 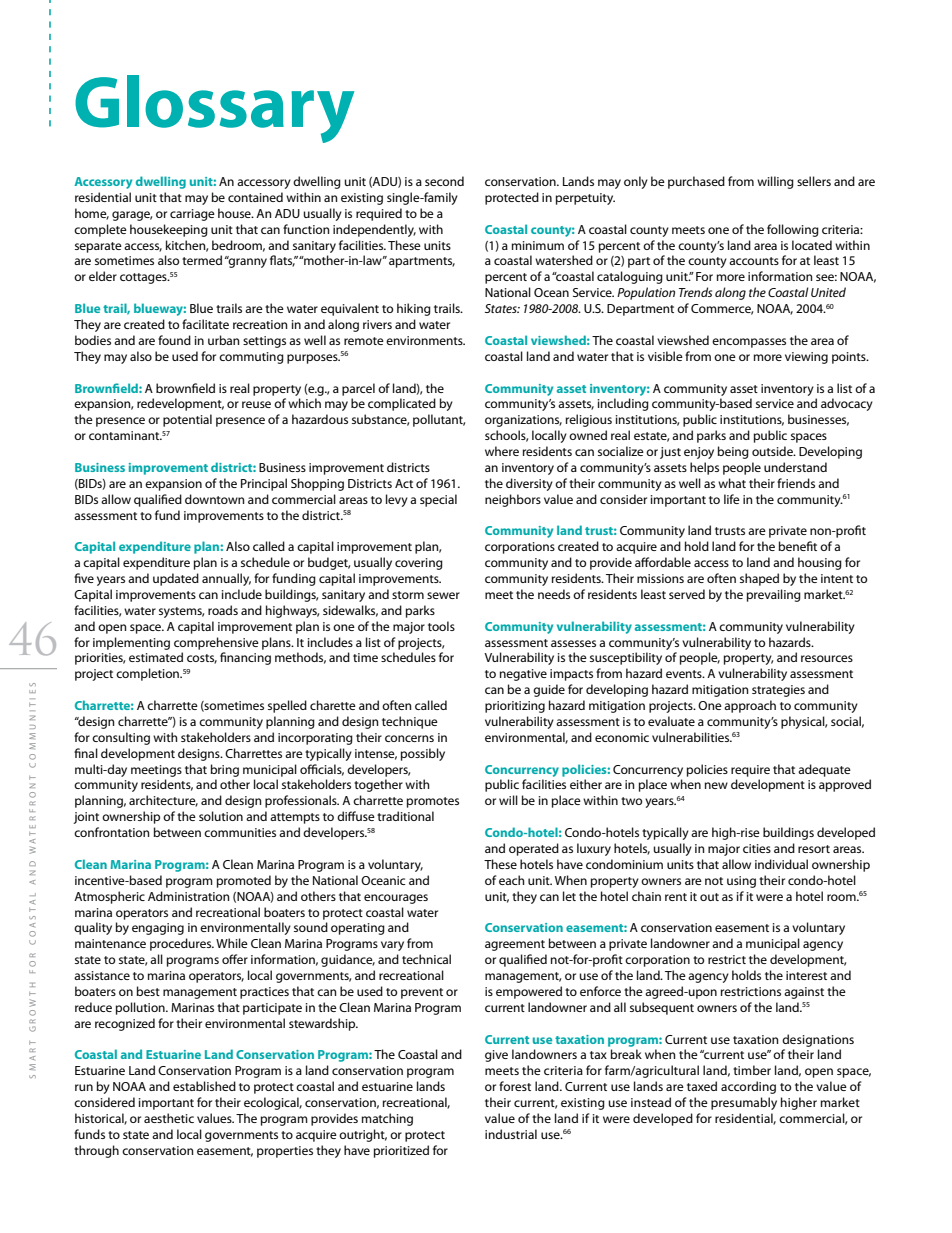 What do you see at coordinates (444, 181) in the screenshot?
I see `second` at bounding box center [444, 181].
